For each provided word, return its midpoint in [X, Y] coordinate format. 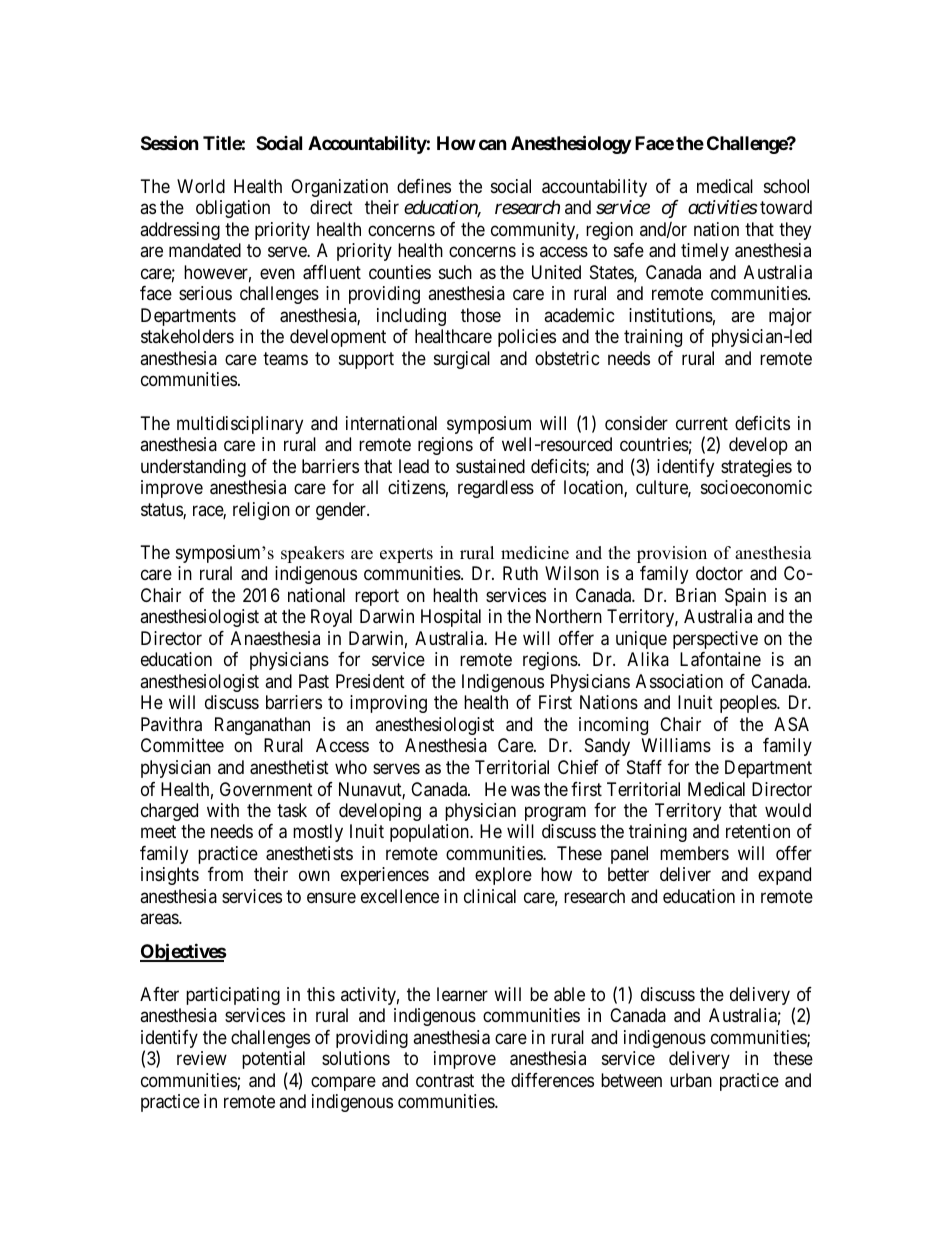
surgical [462, 360]
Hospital [451, 618]
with [223, 810]
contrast [445, 1081]
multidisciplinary [240, 425]
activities [723, 207]
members [694, 853]
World [201, 186]
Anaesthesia [275, 638]
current [702, 423]
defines [424, 186]
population [430, 833]
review [202, 1058]
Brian [696, 595]
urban [691, 1080]
